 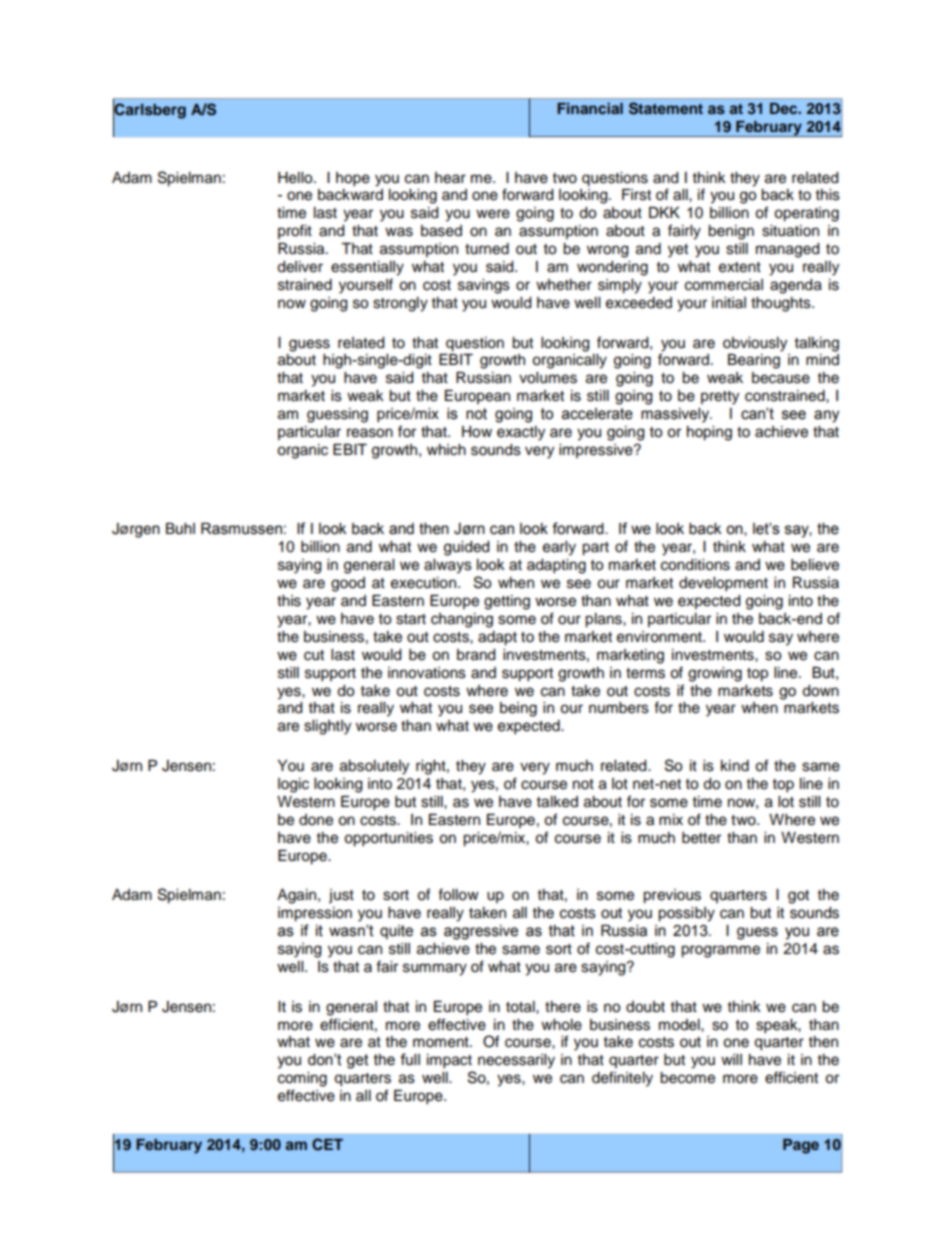 What do you see at coordinates (241, 529) in the image?
I see `Rasmussen` at bounding box center [241, 529].
